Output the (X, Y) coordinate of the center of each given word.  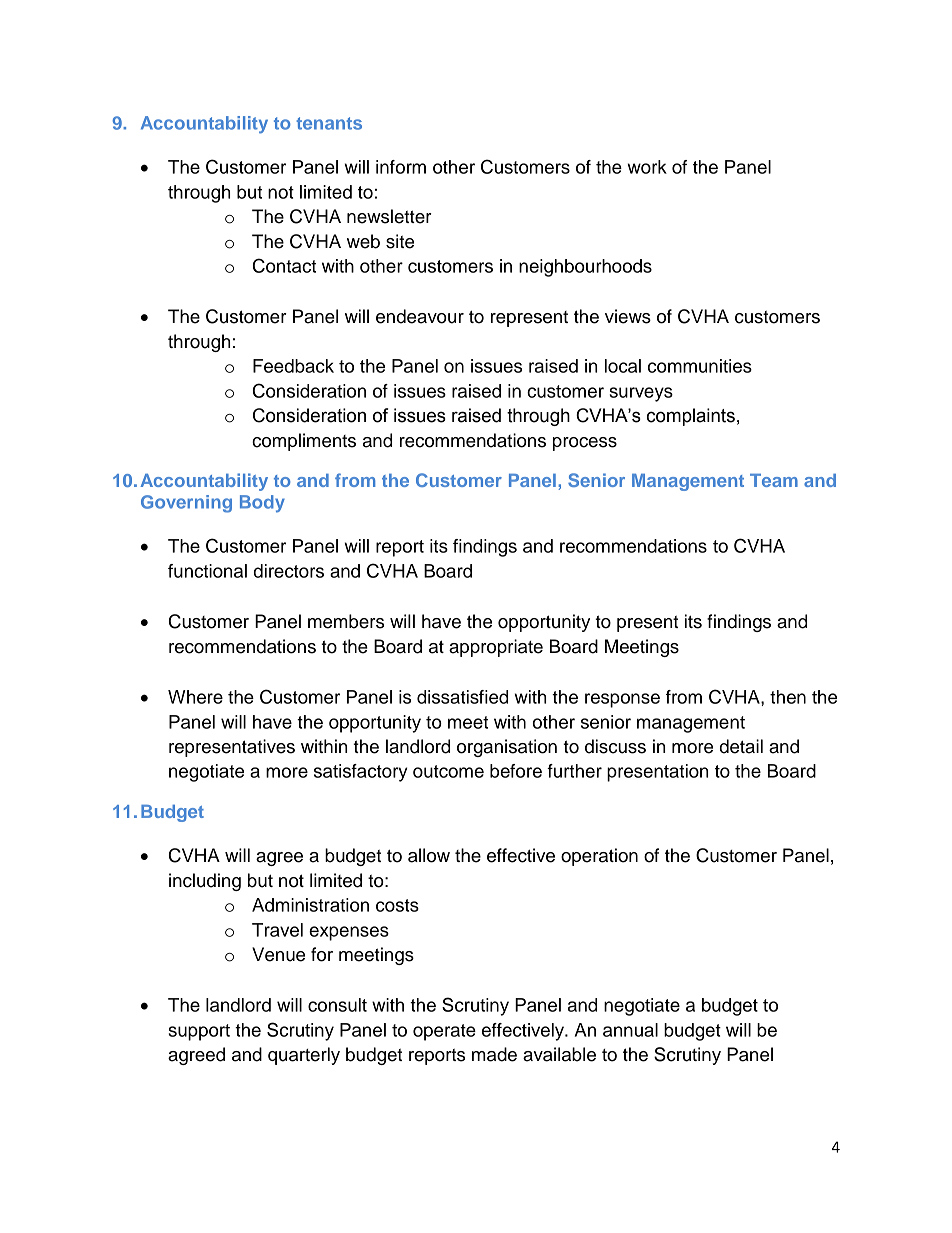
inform (401, 167)
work (647, 167)
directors (289, 571)
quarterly (304, 1056)
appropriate (496, 648)
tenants (329, 123)
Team (774, 480)
